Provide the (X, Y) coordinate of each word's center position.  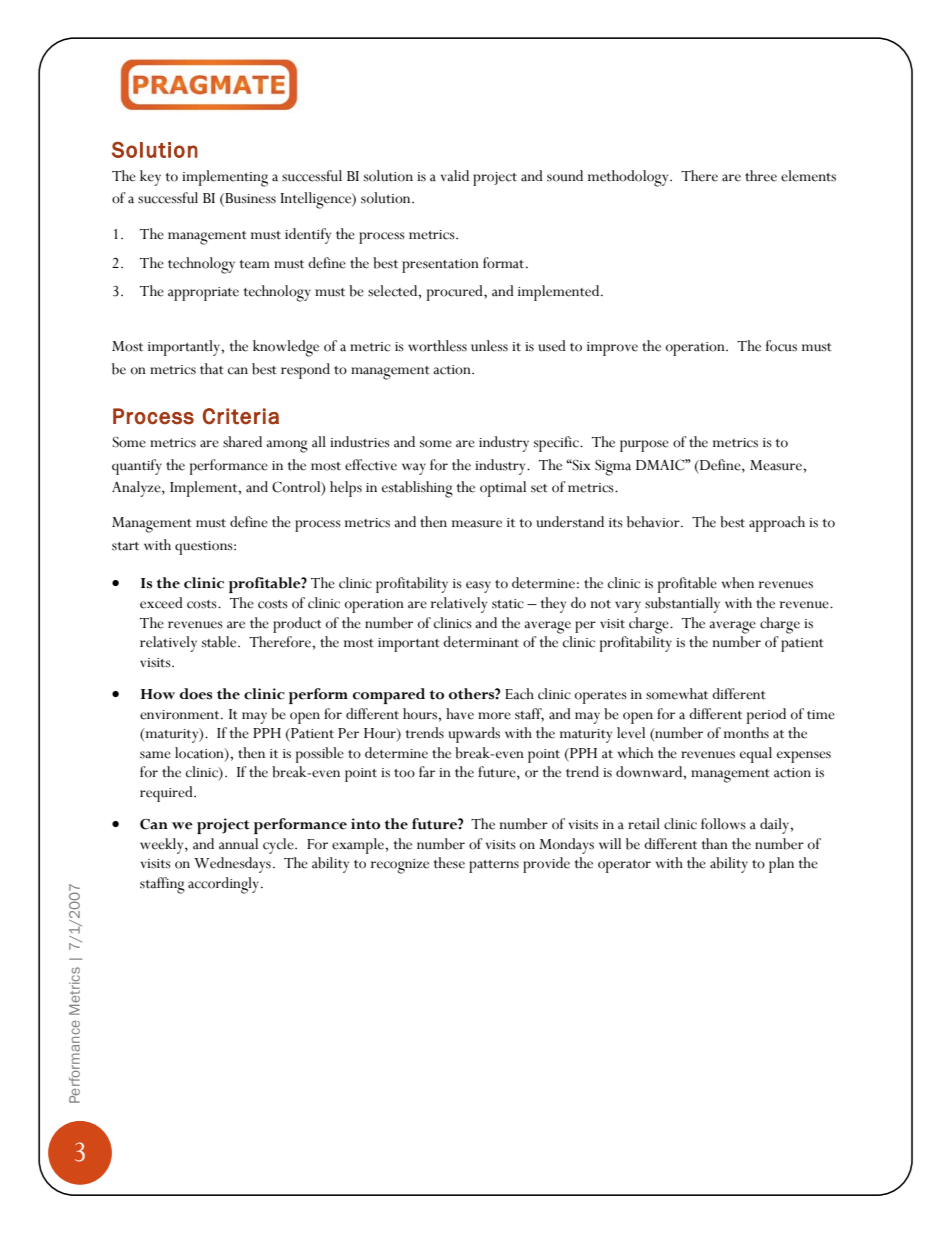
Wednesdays (232, 865)
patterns (494, 866)
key (150, 178)
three (761, 176)
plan (781, 865)
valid (455, 176)
